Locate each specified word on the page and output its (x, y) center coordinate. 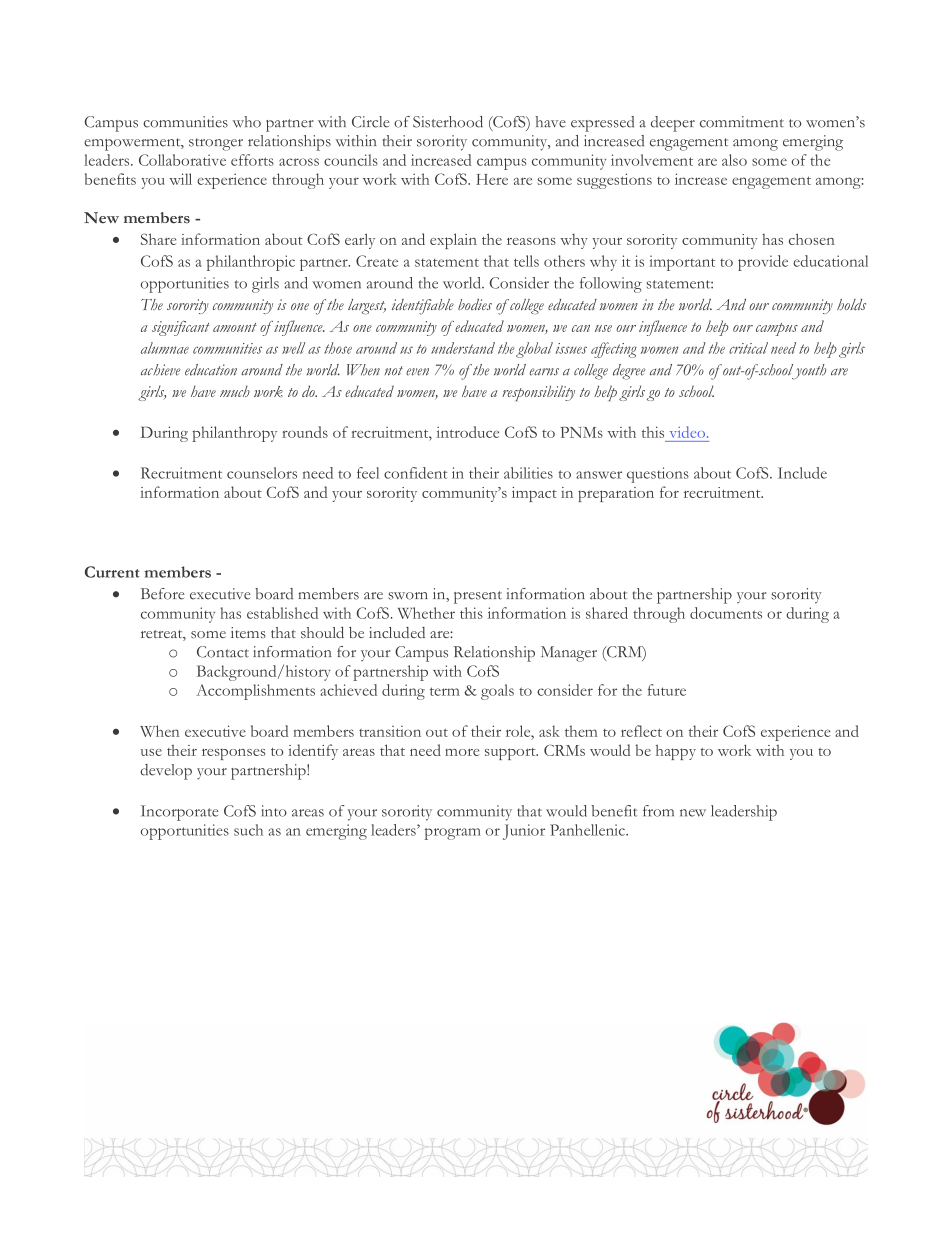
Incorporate (180, 813)
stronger (216, 144)
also (734, 160)
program (453, 834)
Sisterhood (448, 122)
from (658, 811)
